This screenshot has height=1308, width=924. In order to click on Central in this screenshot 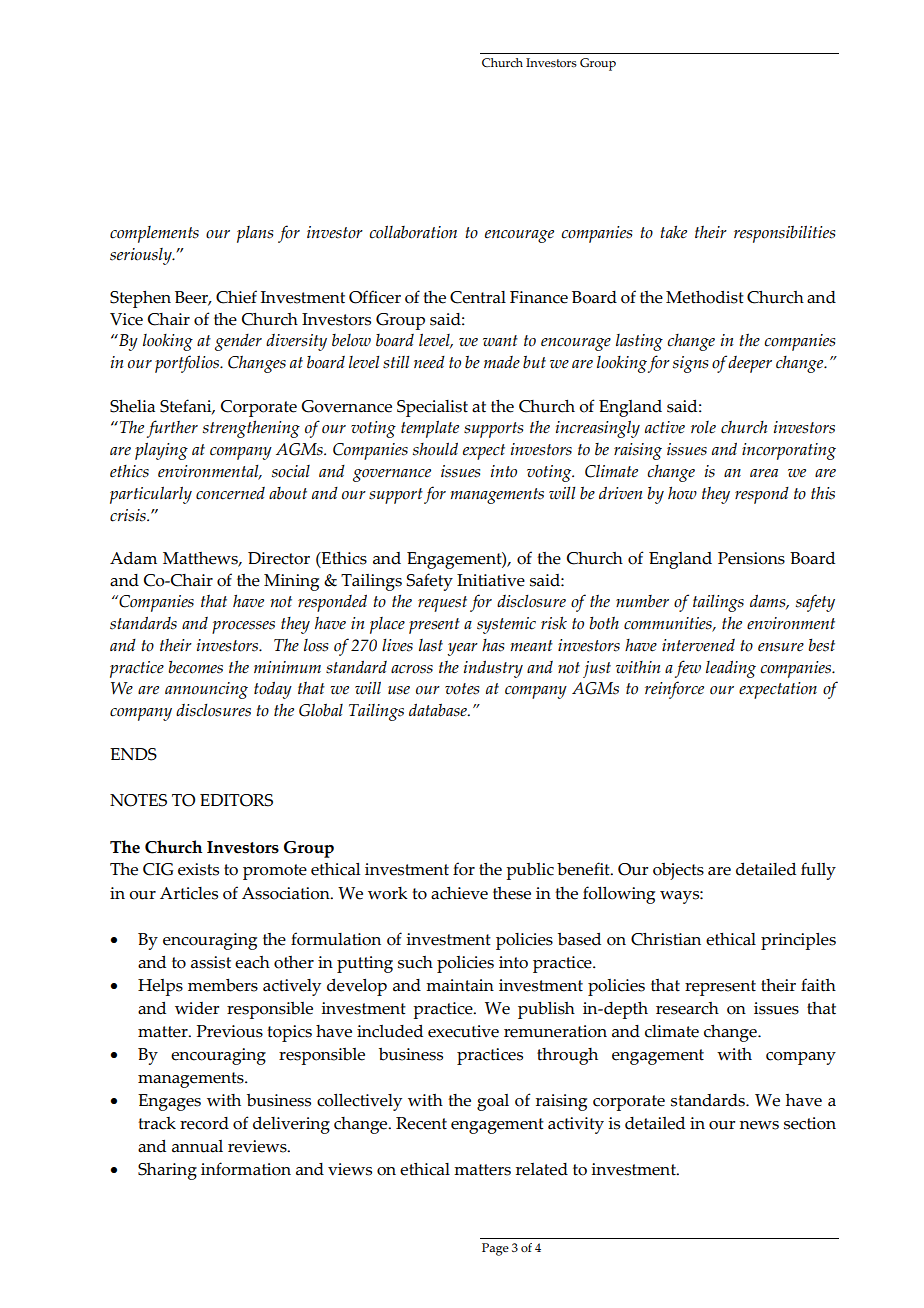, I will do `click(478, 297)`.
